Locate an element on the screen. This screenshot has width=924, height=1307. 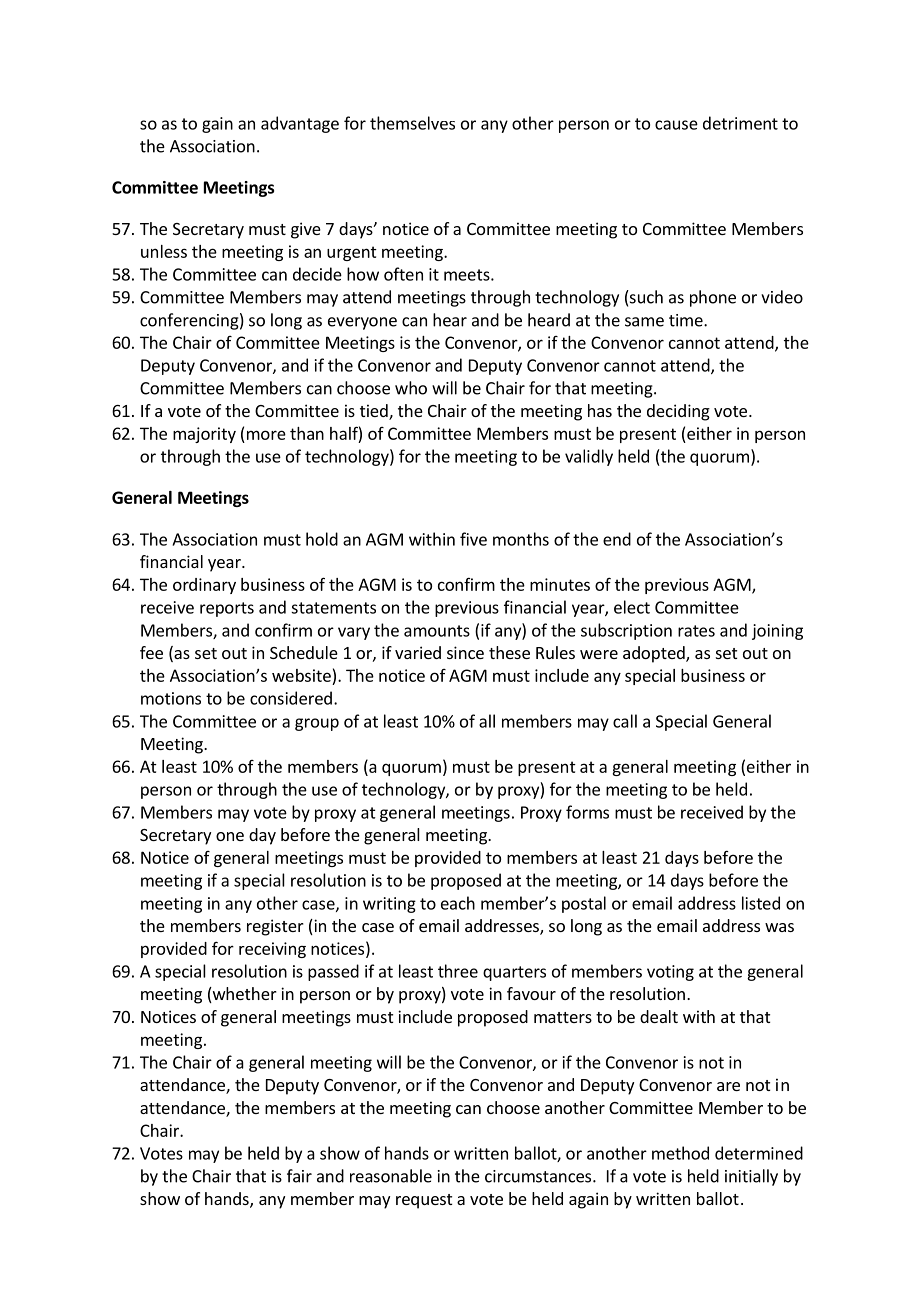
register is located at coordinates (275, 927).
